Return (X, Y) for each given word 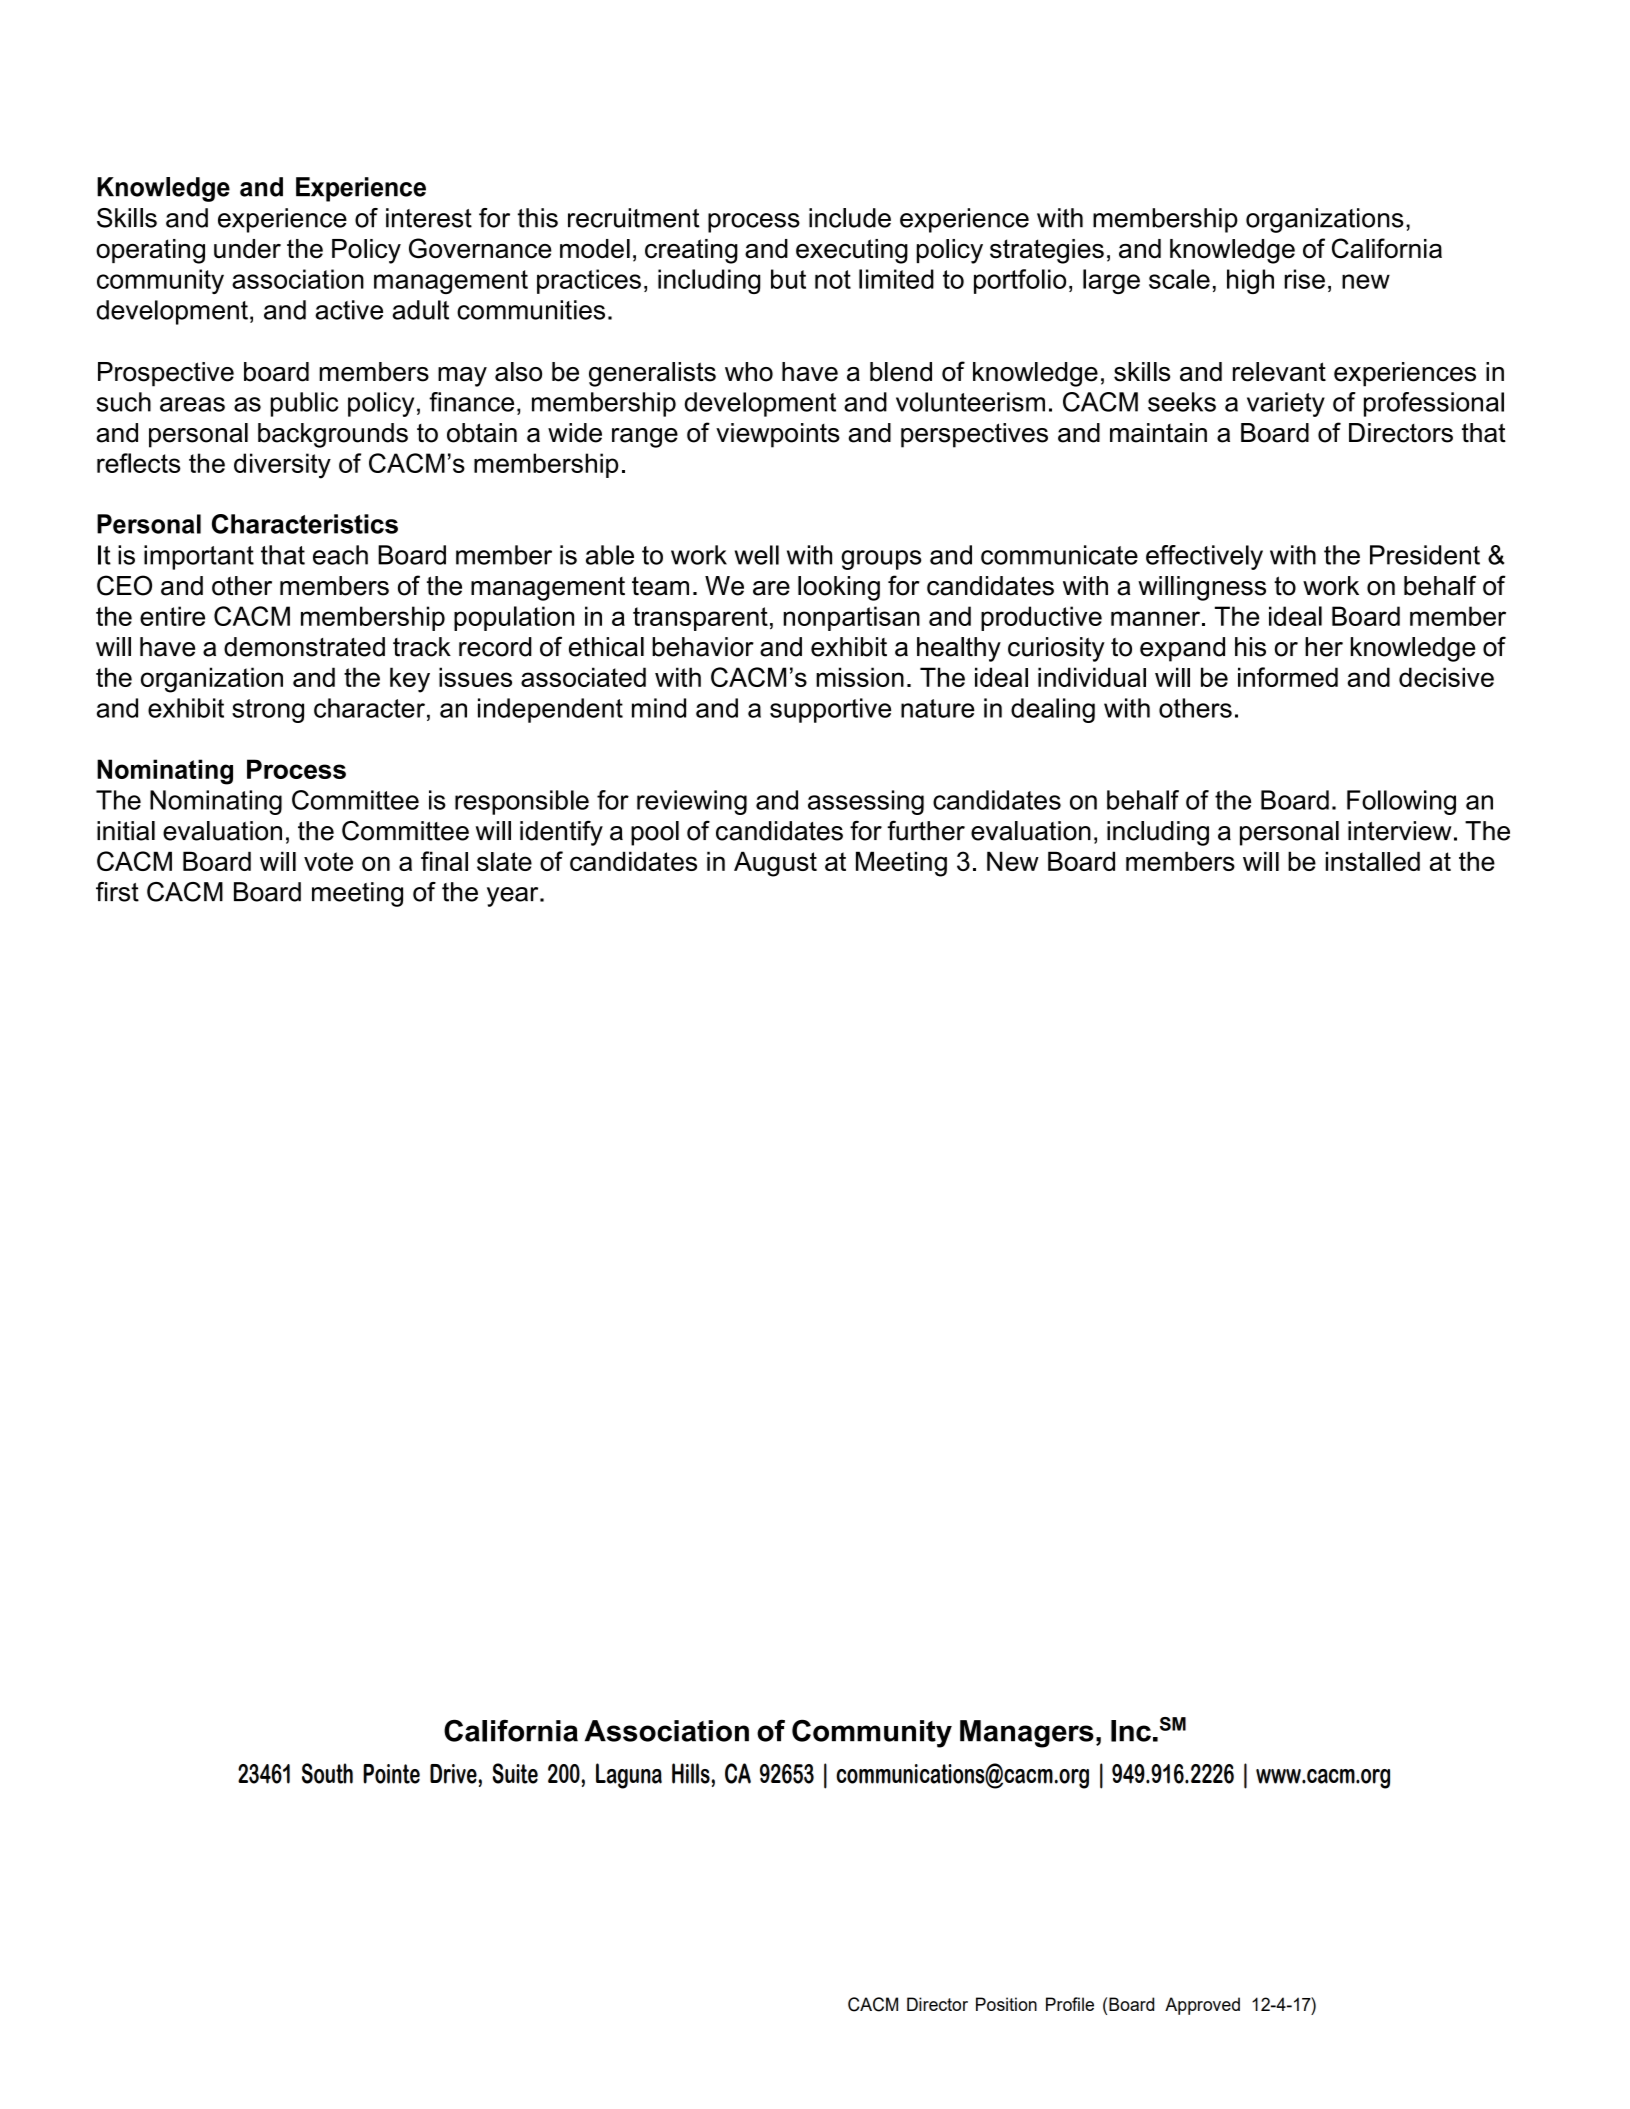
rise (1304, 279)
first (117, 892)
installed (1373, 861)
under (247, 249)
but (788, 279)
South (327, 1773)
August (775, 864)
